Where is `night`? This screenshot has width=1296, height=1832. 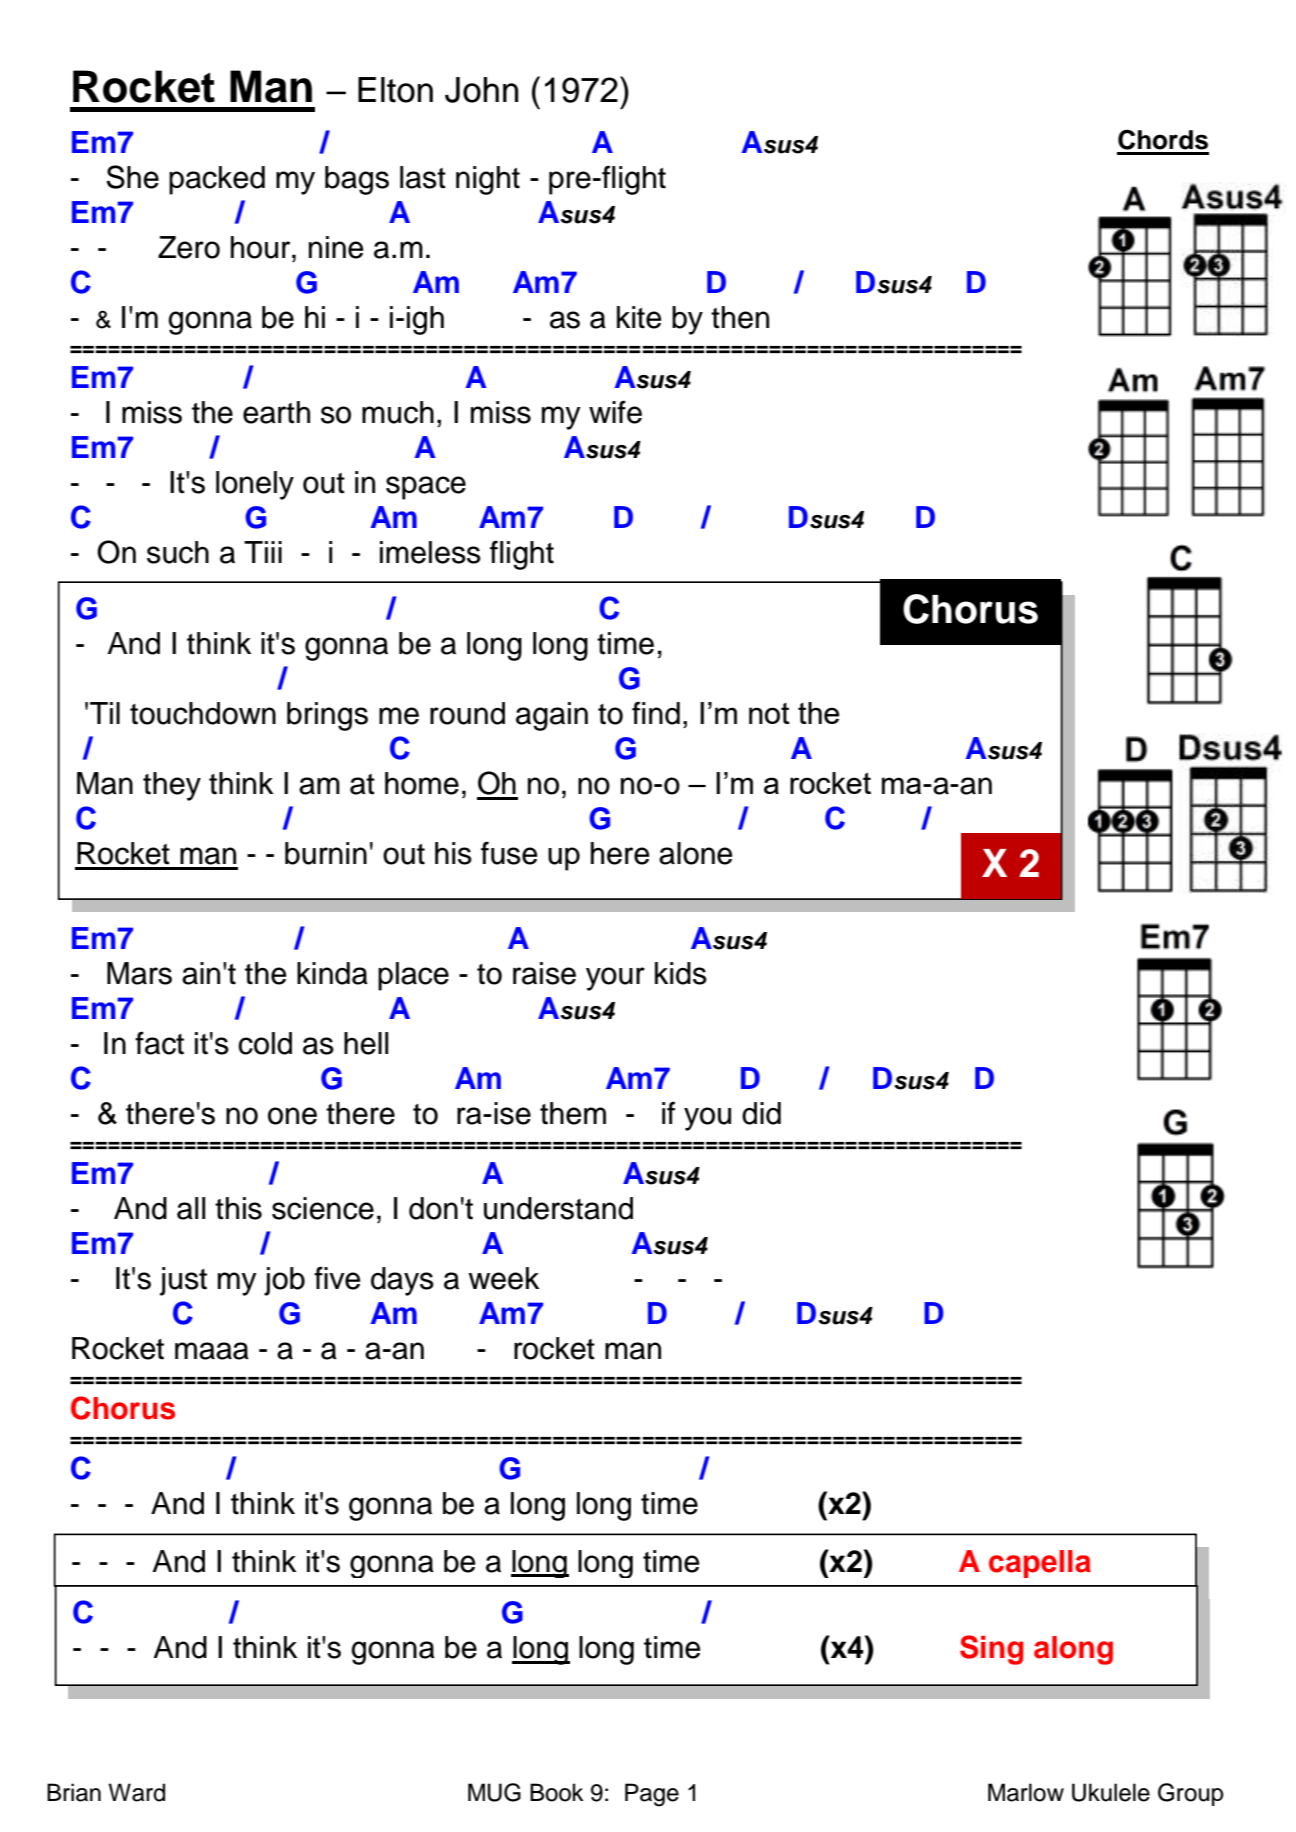 night is located at coordinates (488, 180).
